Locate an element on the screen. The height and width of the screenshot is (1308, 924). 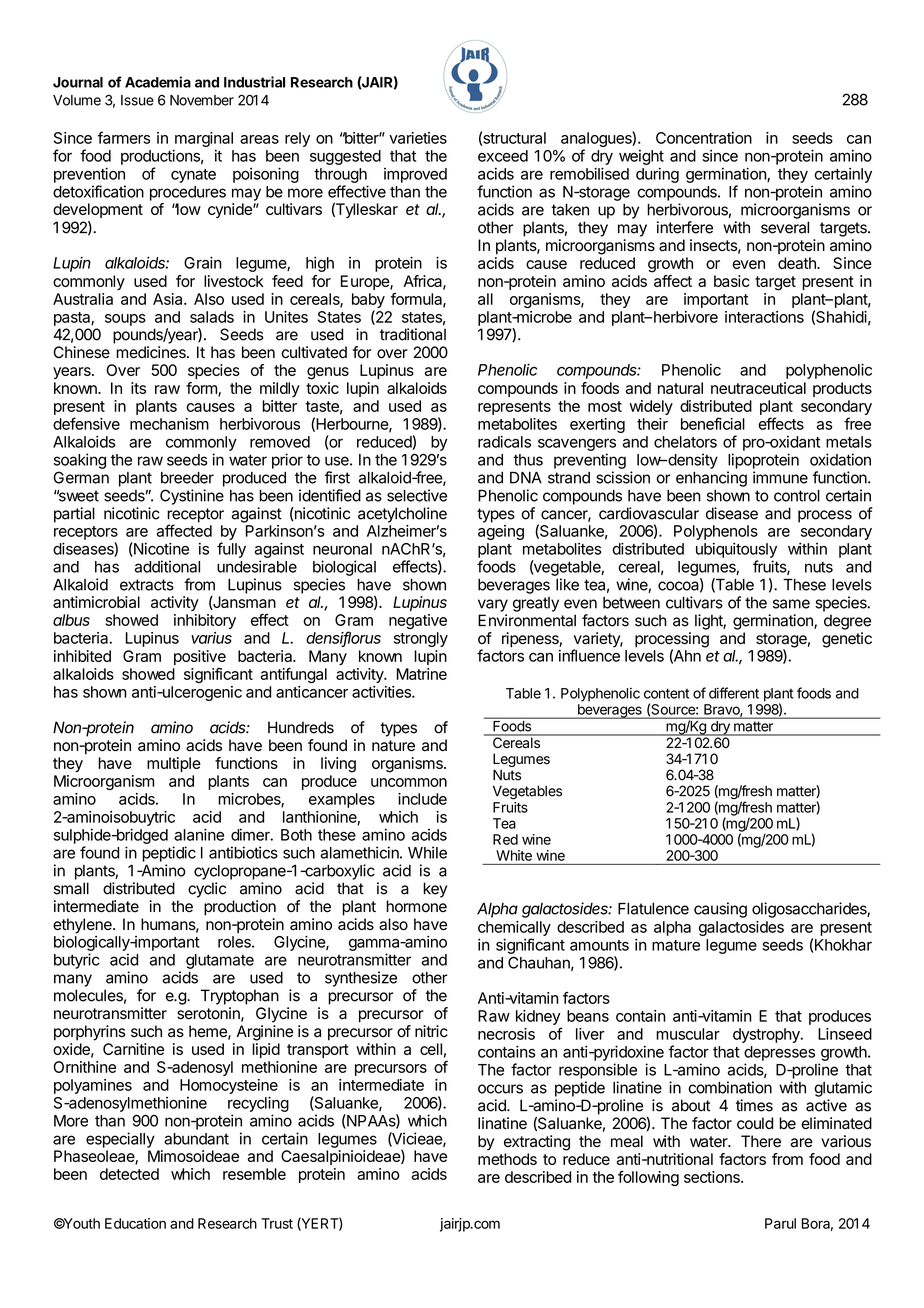
different is located at coordinates (734, 693).
